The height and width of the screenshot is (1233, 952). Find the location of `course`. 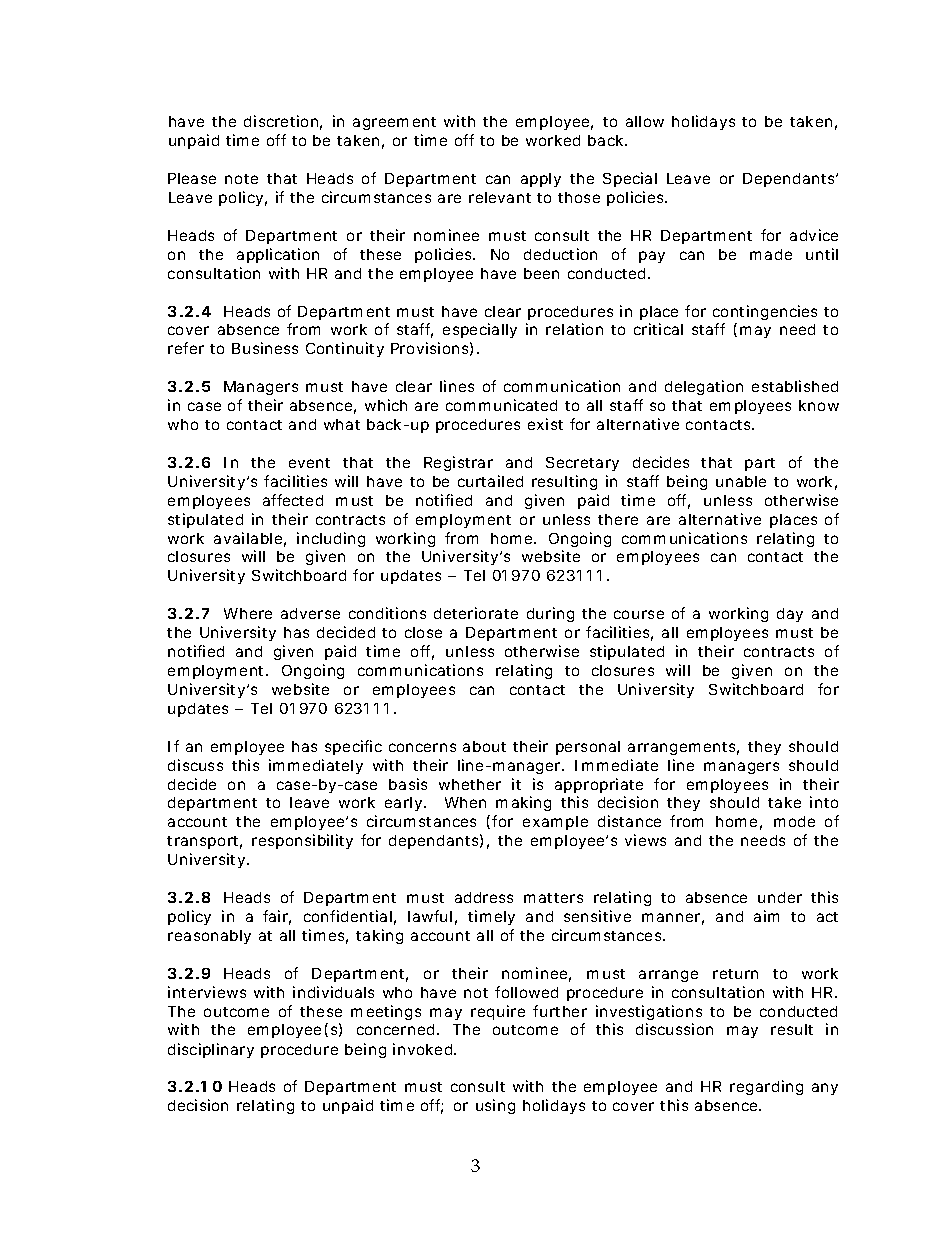

course is located at coordinates (639, 614).
